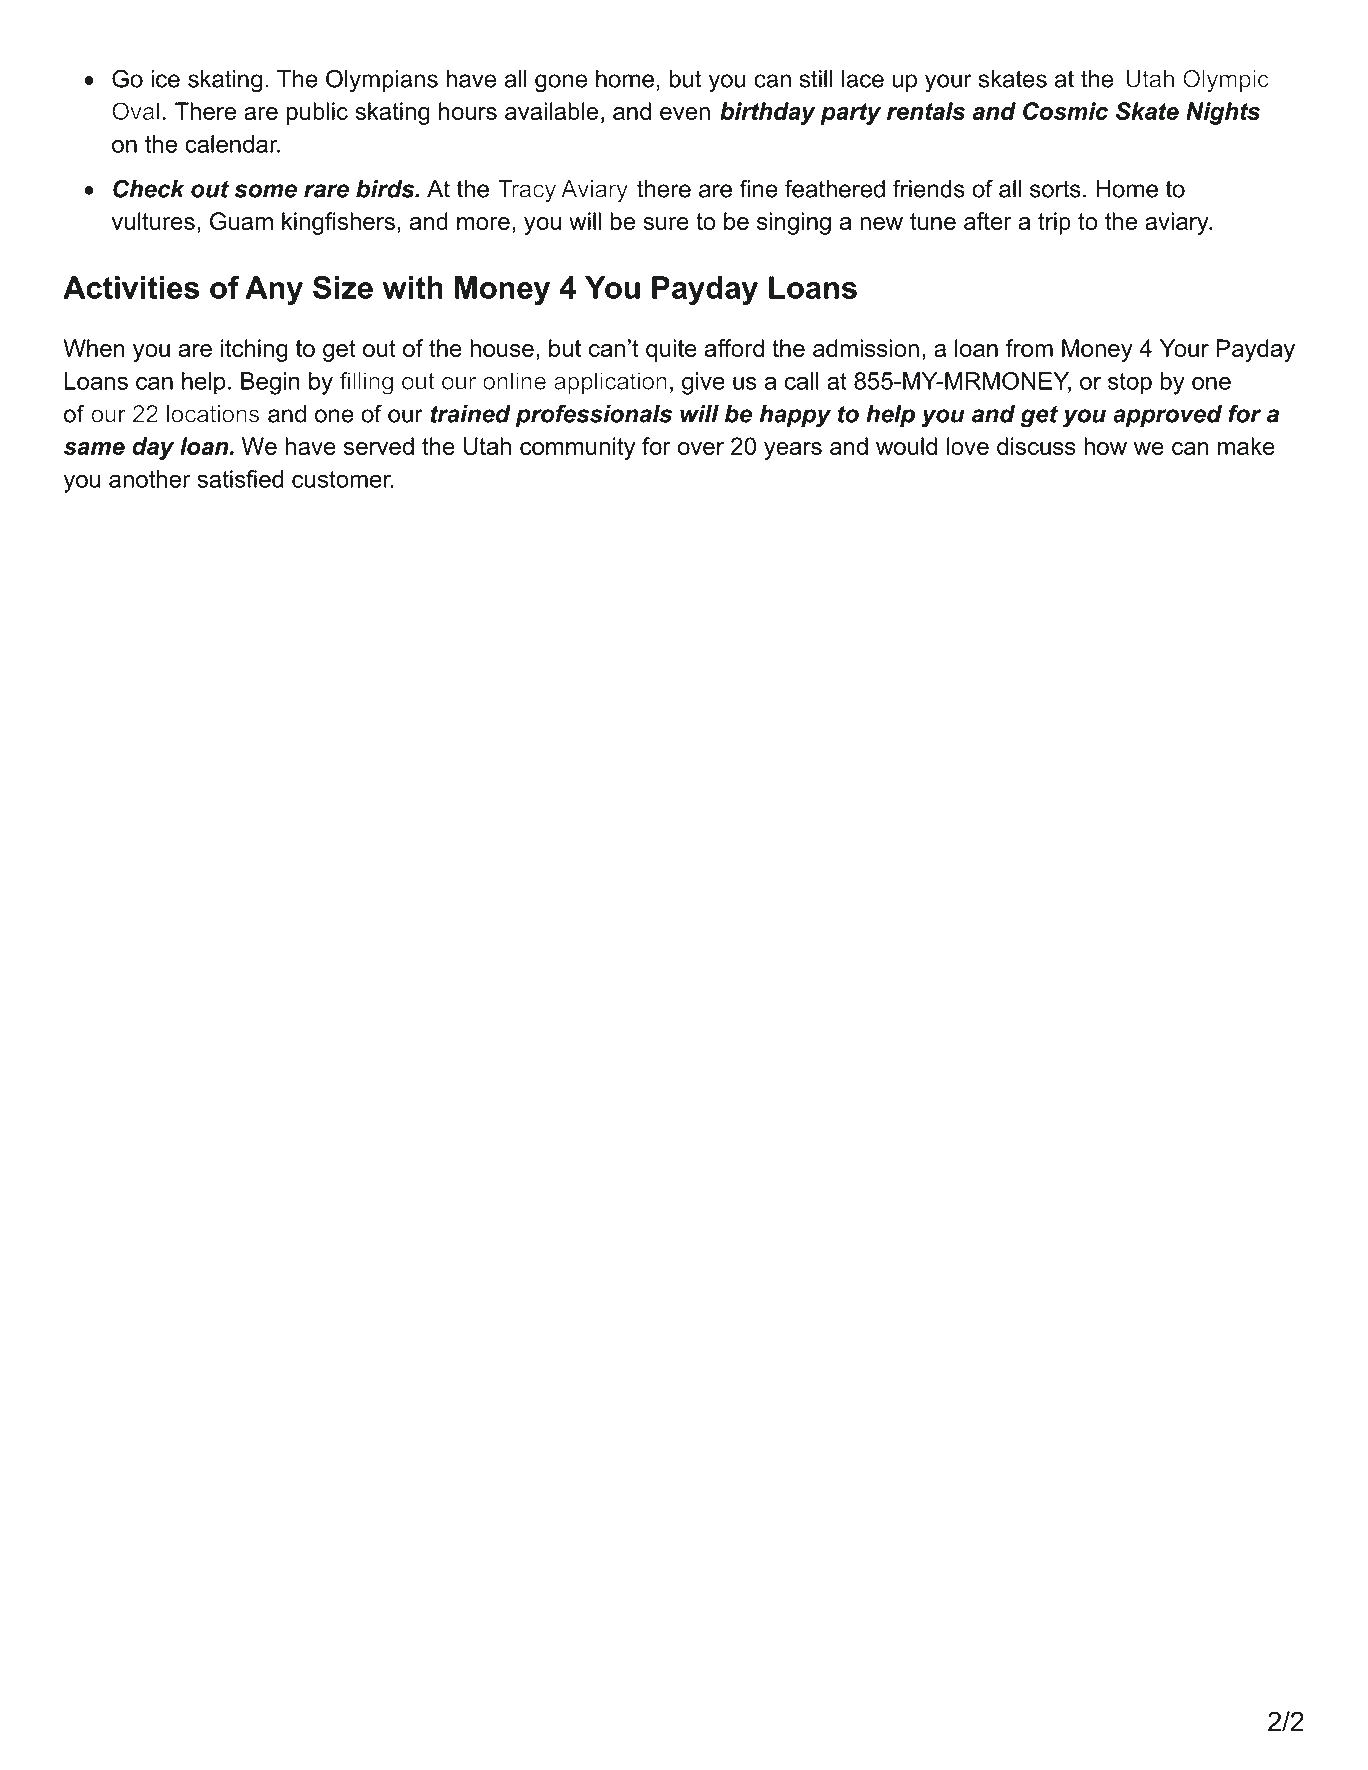  Describe the element at coordinates (1065, 111) in the page. I see `Cosmic` at that location.
